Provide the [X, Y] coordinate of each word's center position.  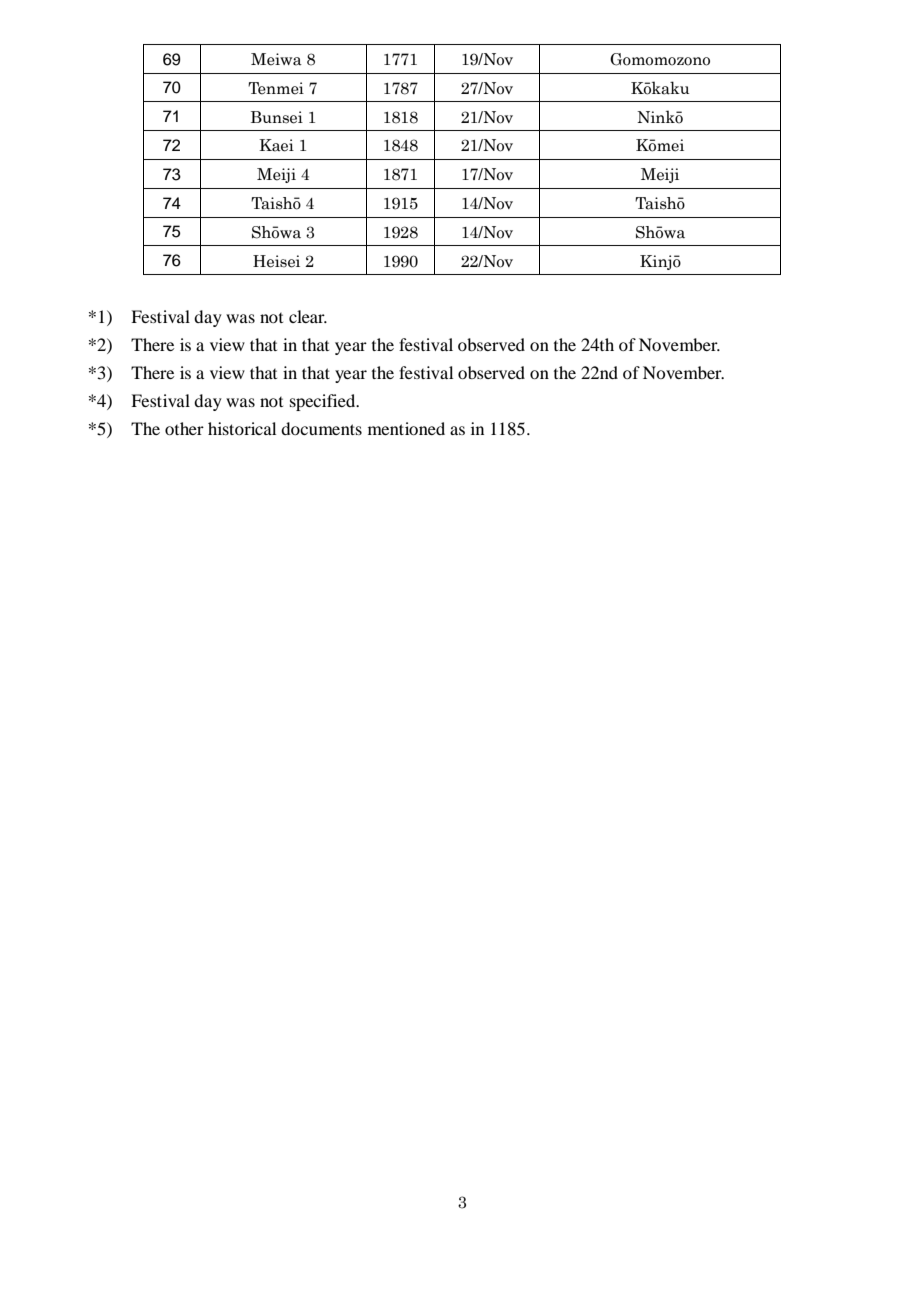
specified [324, 402]
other [184, 428]
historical [242, 428]
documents [321, 428]
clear [308, 316]
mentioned [406, 428]
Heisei [276, 261]
